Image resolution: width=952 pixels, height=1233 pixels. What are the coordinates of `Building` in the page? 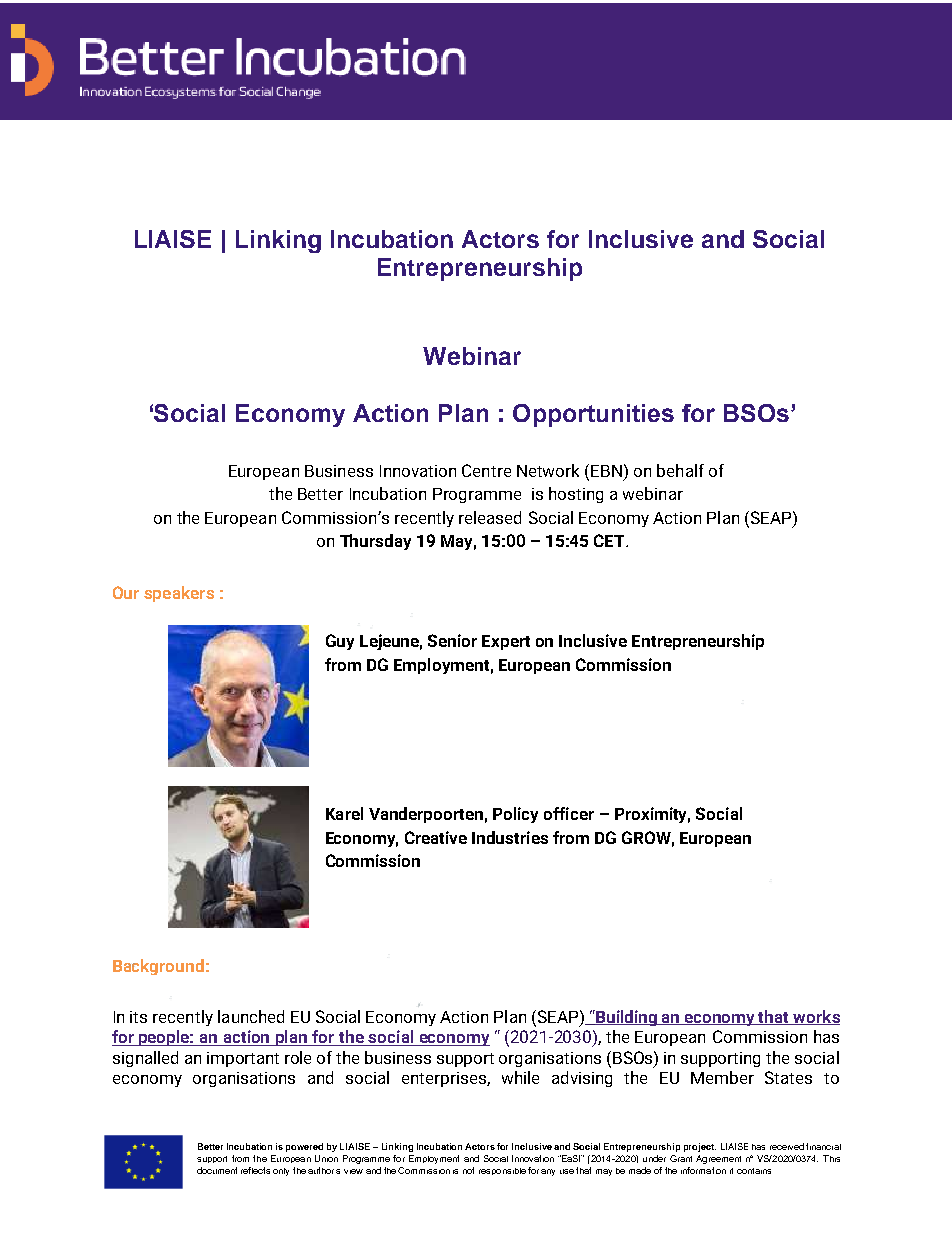 It's located at (627, 1018).
